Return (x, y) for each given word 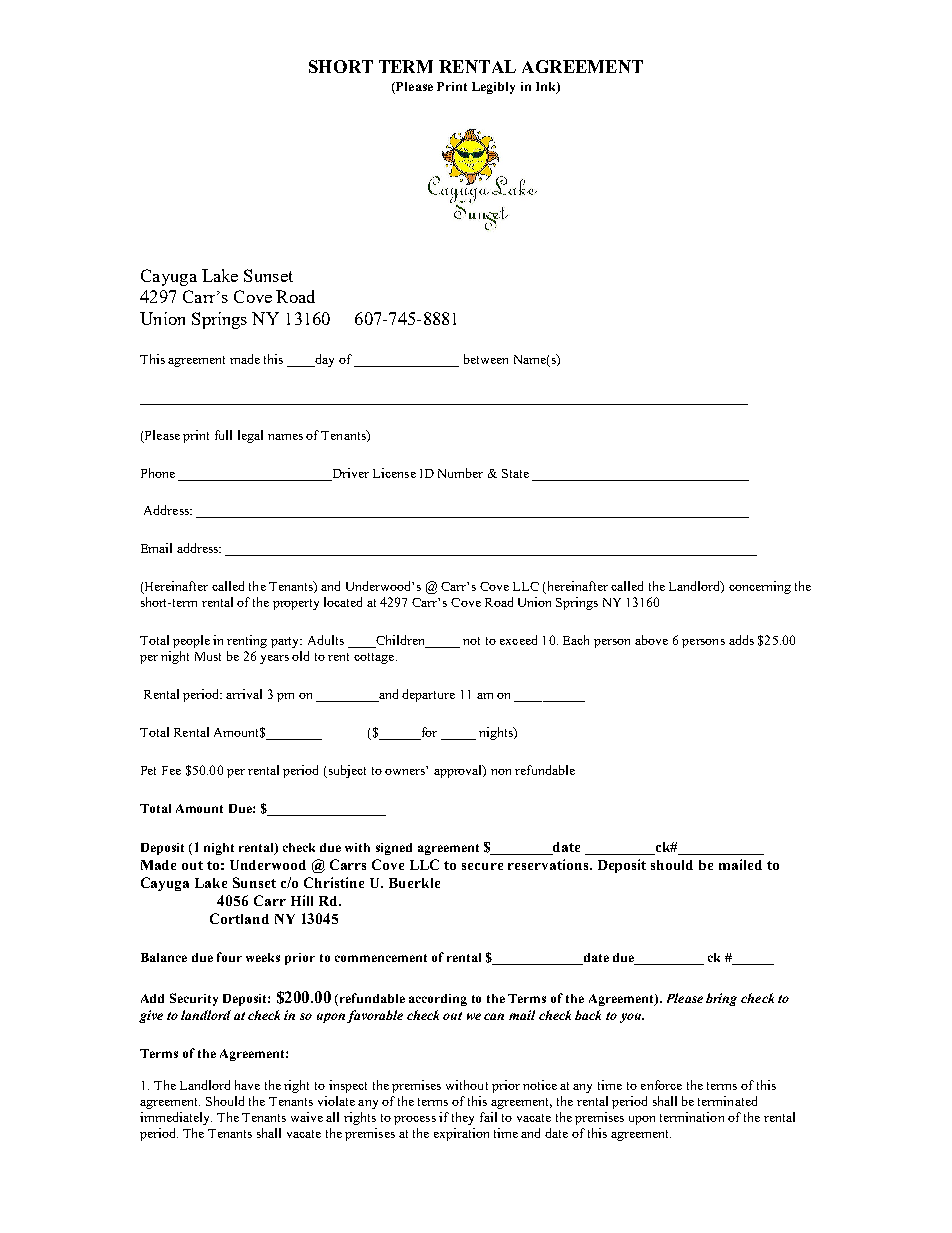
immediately (176, 1118)
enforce (661, 1085)
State (515, 473)
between (486, 359)
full (223, 435)
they (463, 1118)
